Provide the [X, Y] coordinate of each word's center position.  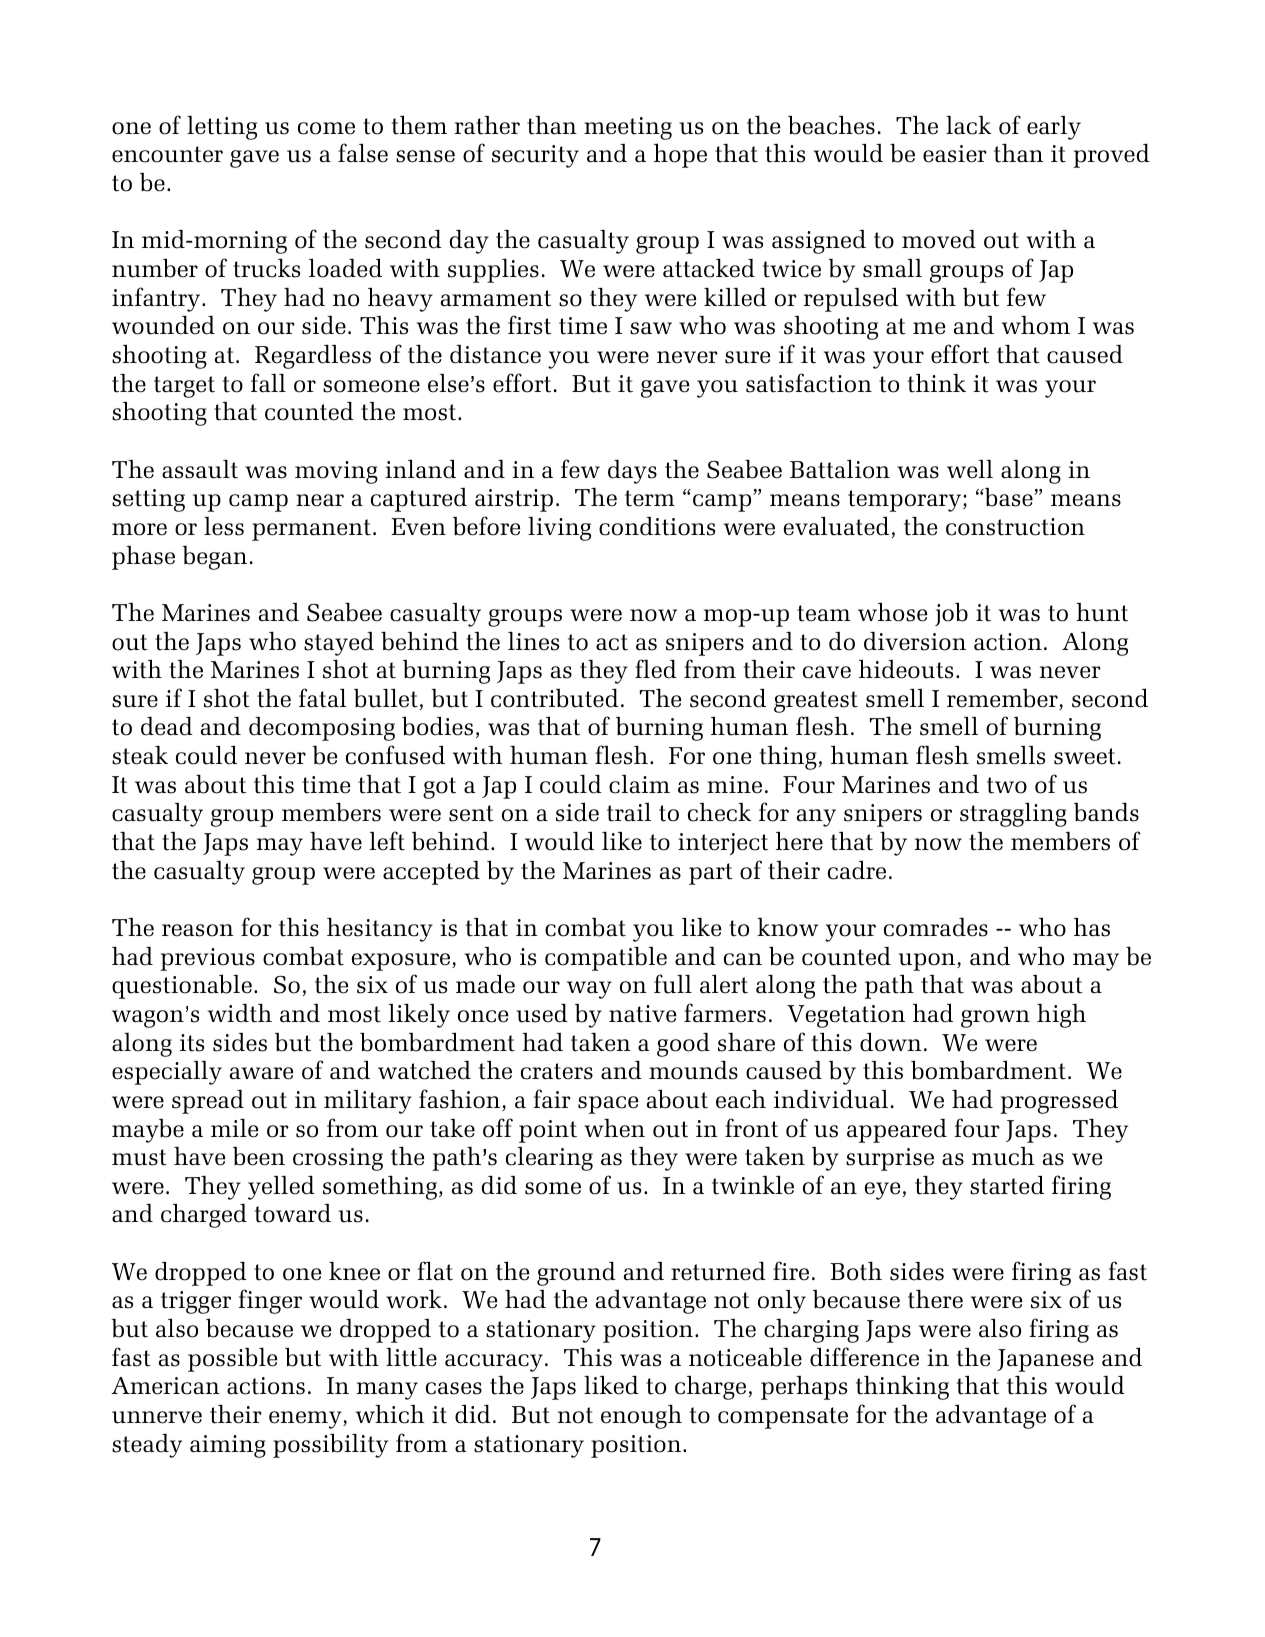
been [259, 1156]
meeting [628, 128]
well [970, 469]
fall [268, 382]
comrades [936, 927]
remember [1003, 699]
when [614, 1128]
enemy [306, 1420]
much [1003, 1156]
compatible [606, 958]
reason [198, 930]
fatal [323, 698]
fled [656, 669]
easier [955, 154]
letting [222, 128]
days [632, 472]
